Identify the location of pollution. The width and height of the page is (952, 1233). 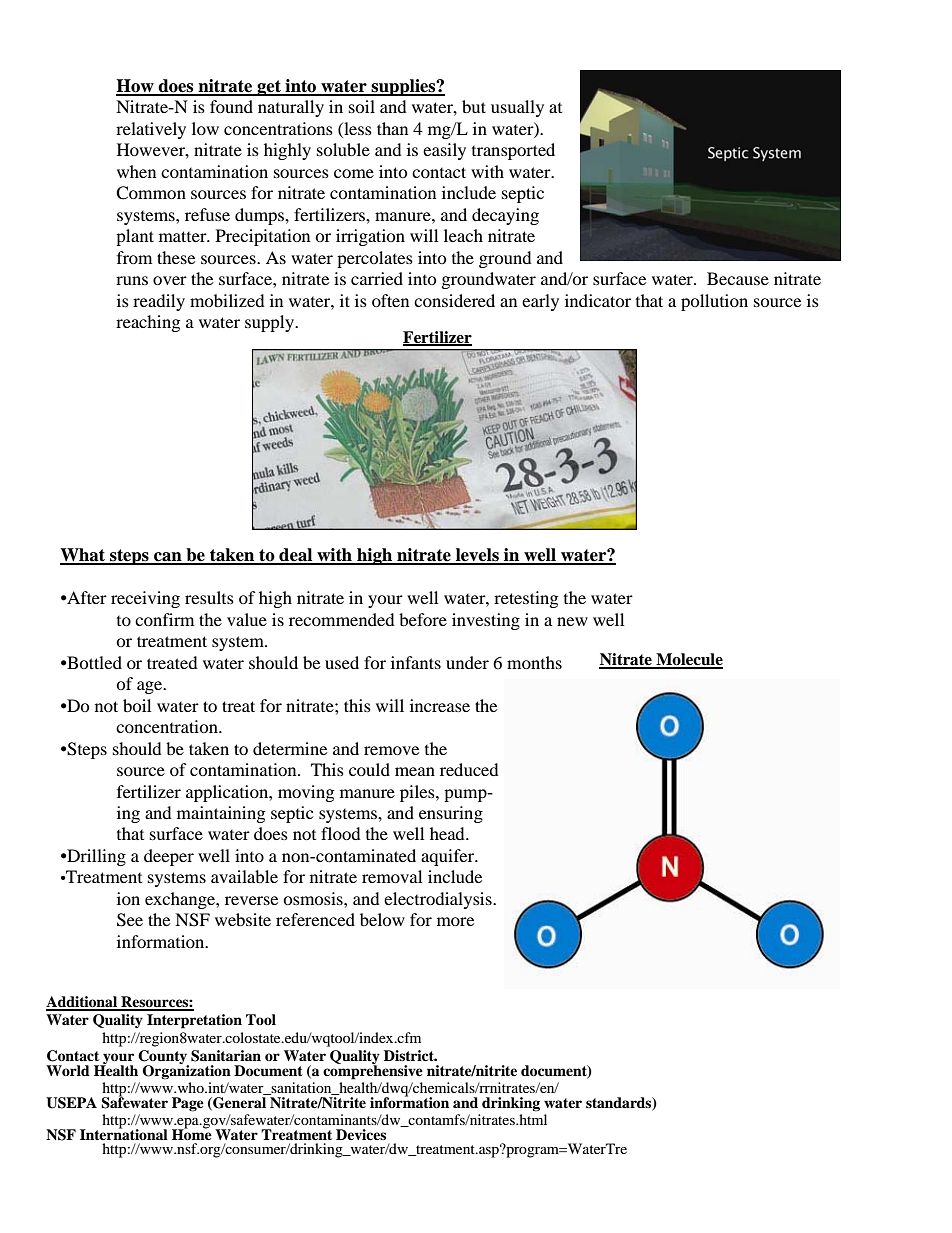
(714, 302).
